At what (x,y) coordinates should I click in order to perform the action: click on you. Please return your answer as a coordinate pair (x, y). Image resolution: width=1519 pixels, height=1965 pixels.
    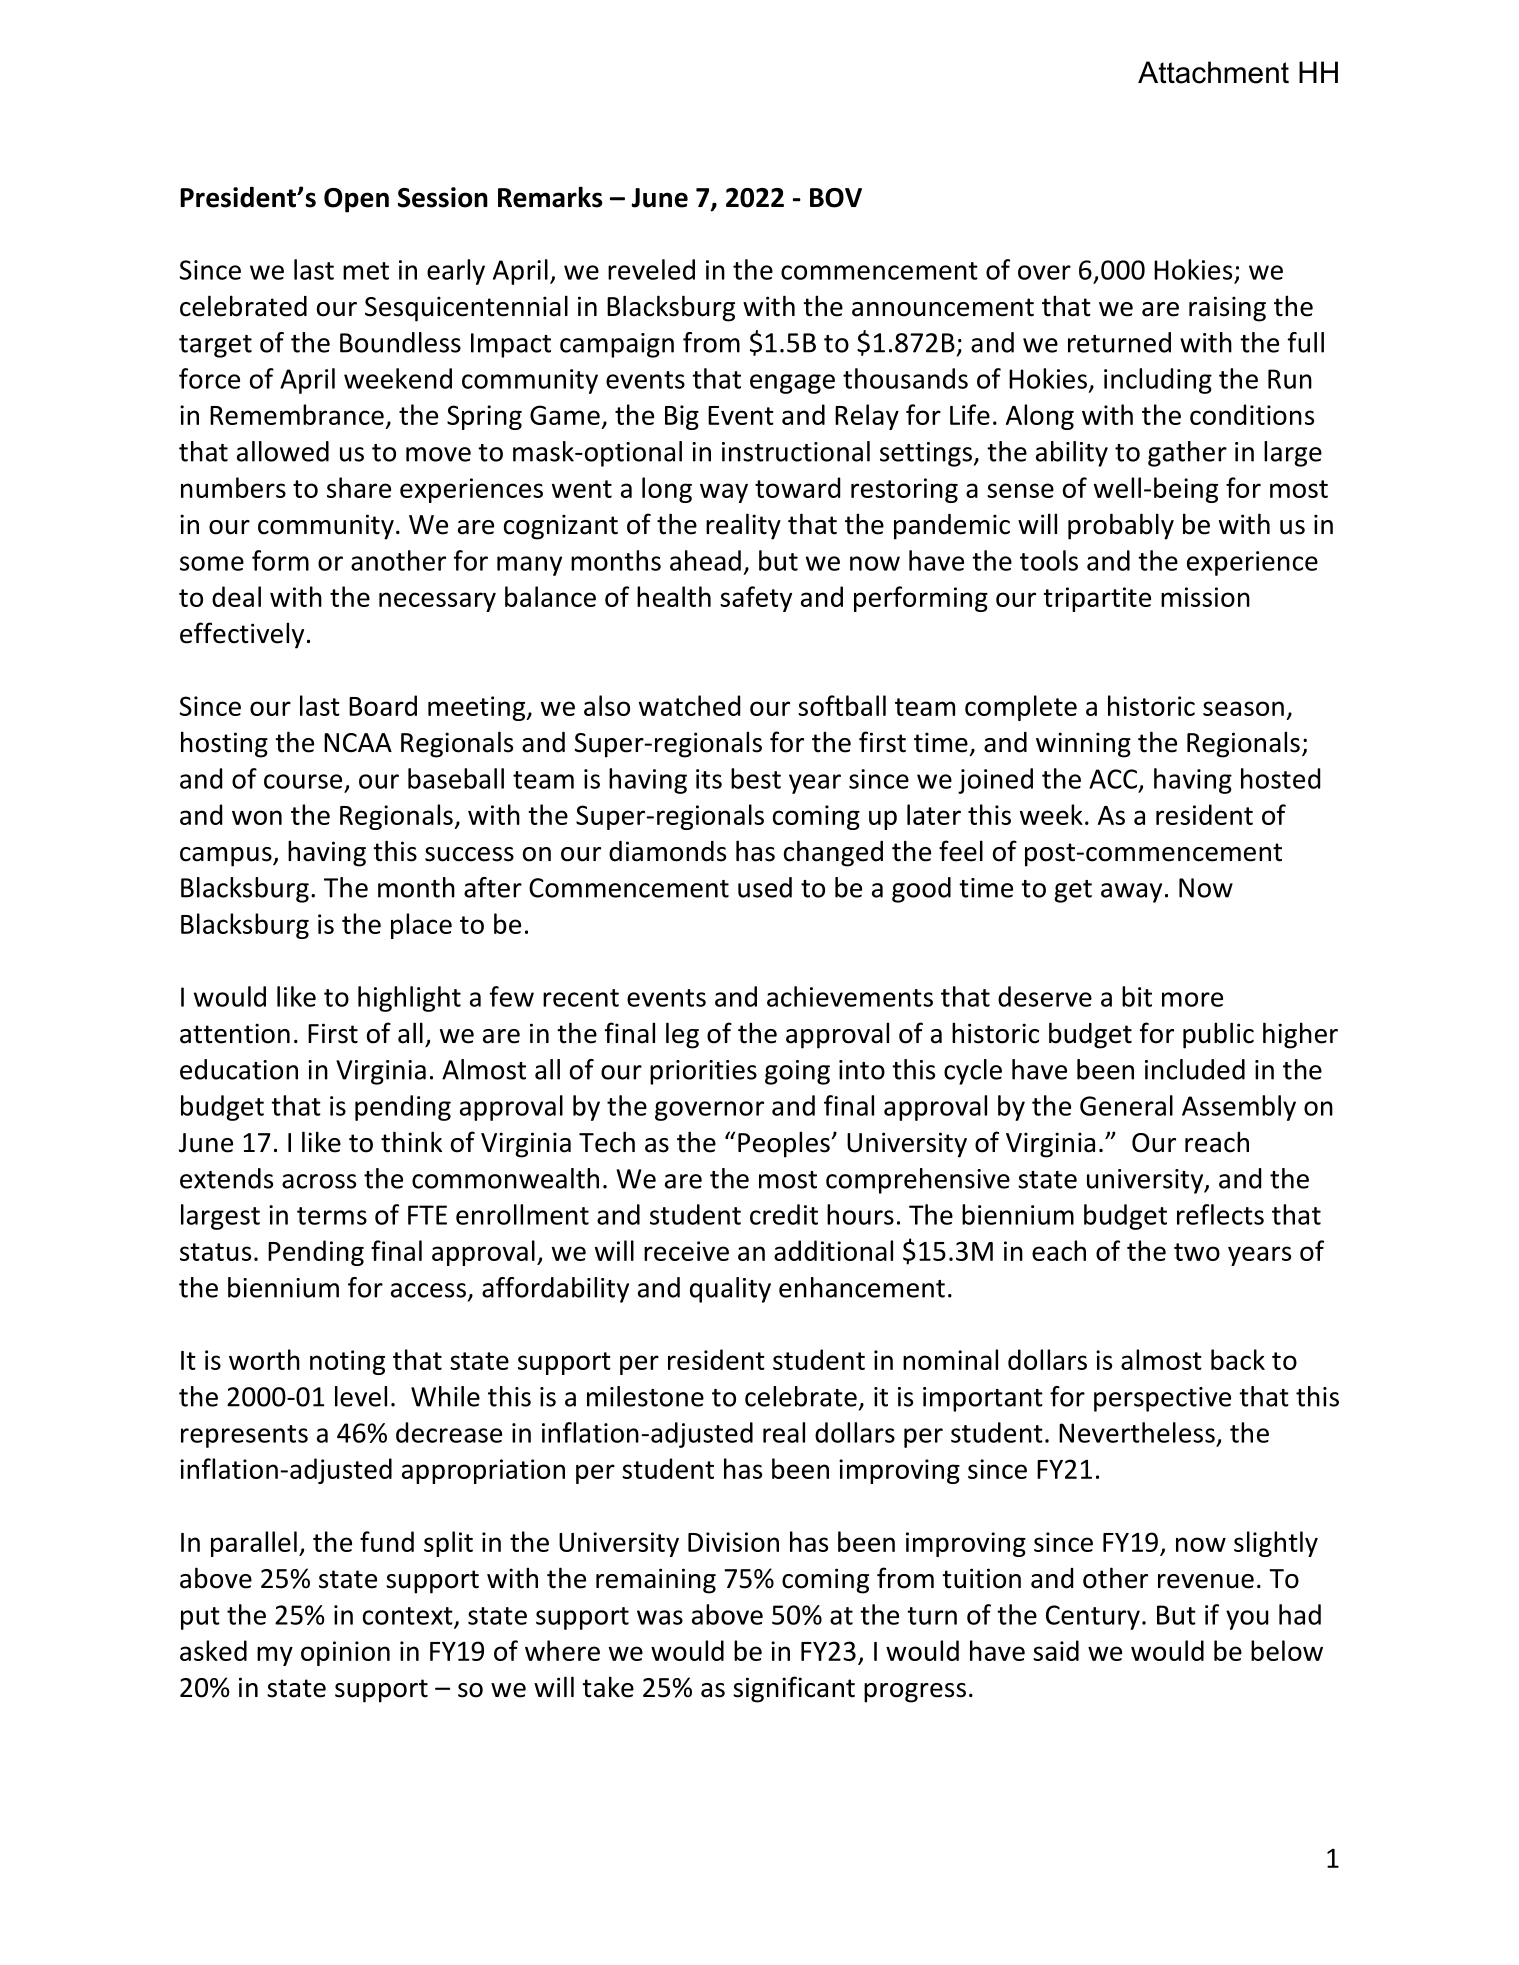
    Looking at the image, I should click on (1247, 1620).
